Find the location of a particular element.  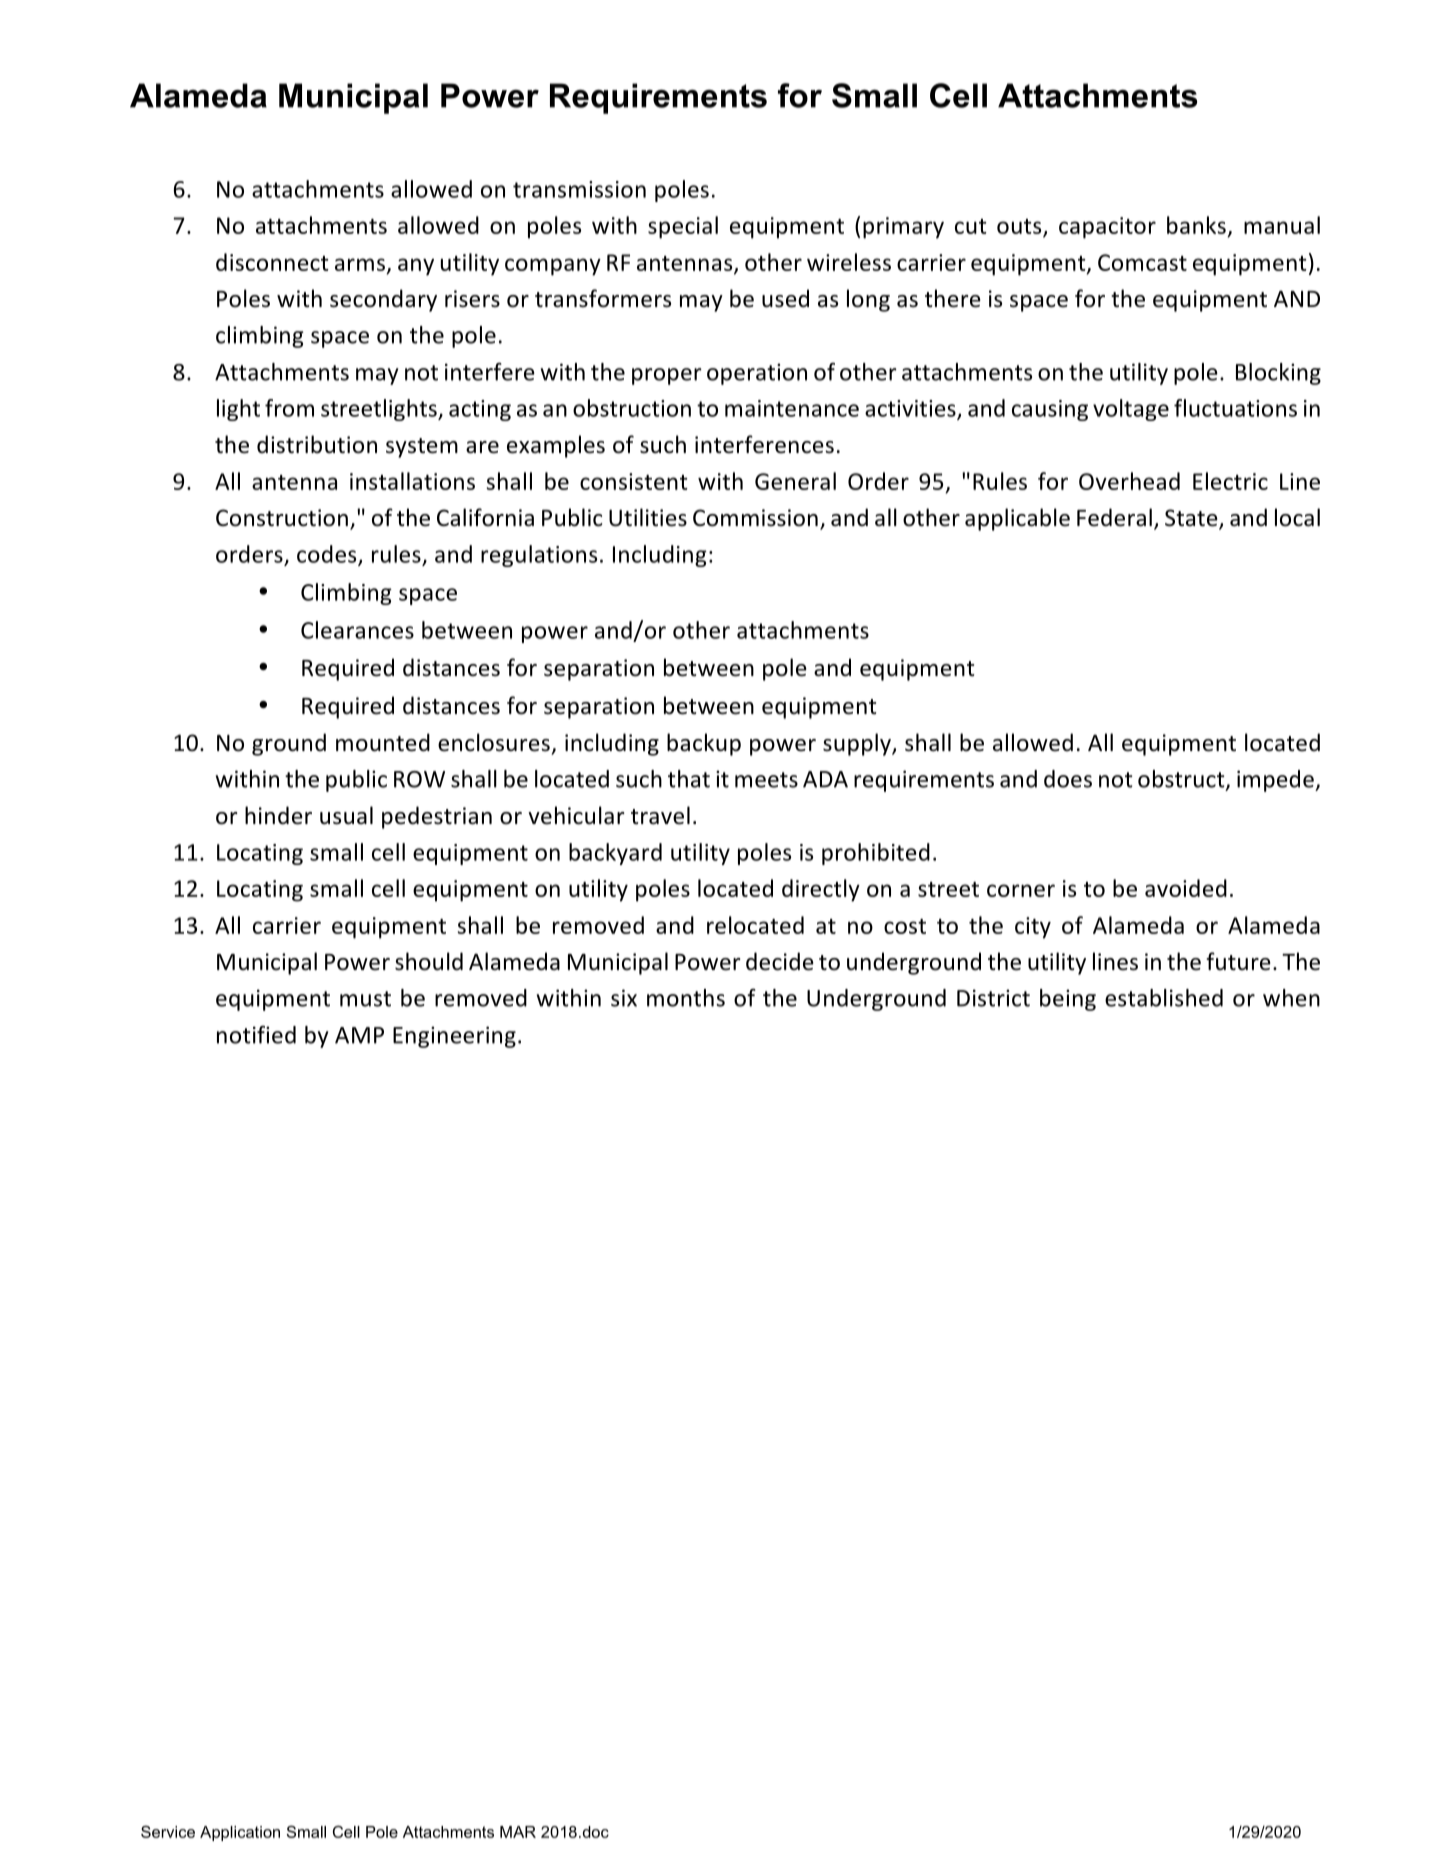

established is located at coordinates (1164, 998).
